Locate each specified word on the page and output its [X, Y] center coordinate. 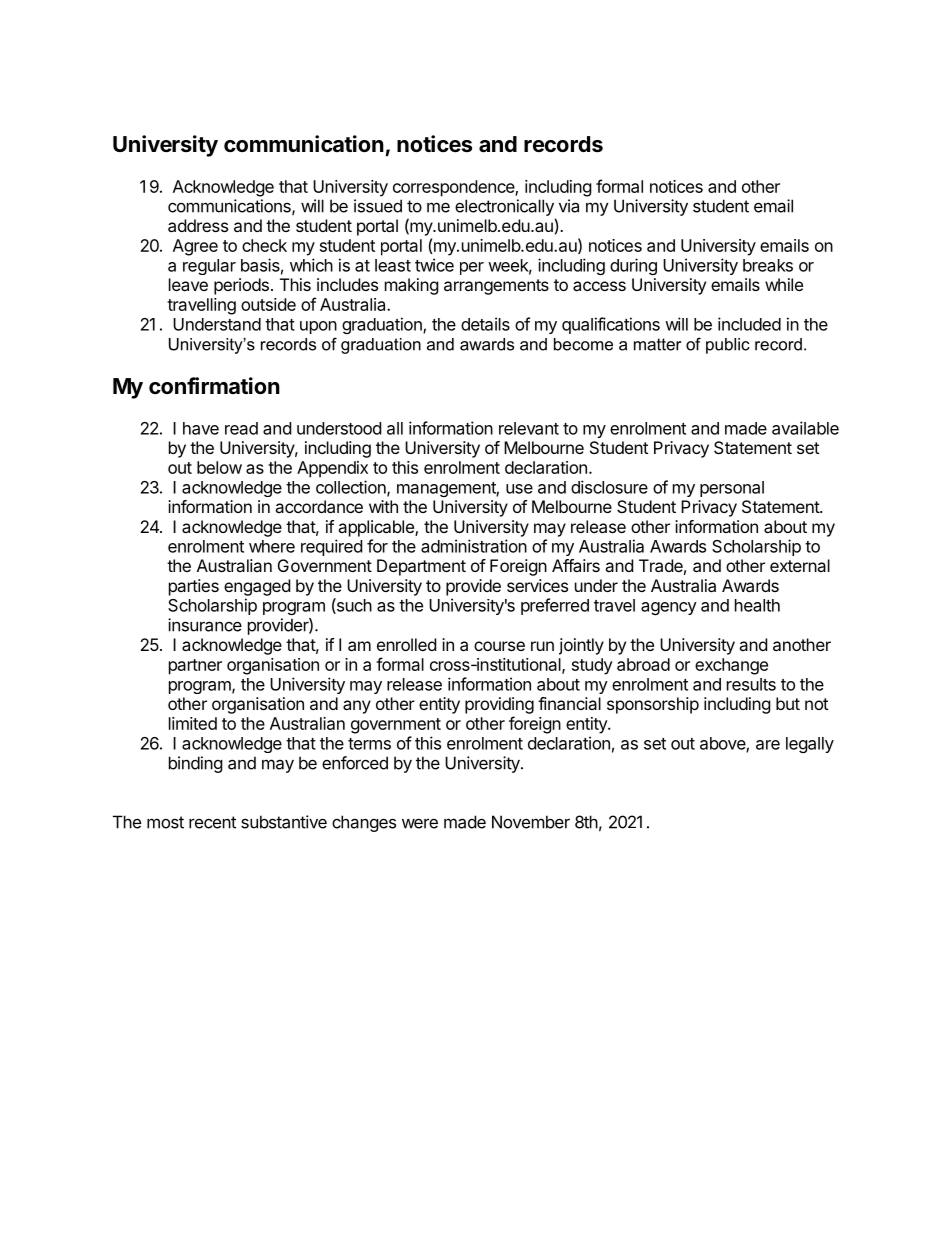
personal [732, 489]
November [531, 822]
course [499, 646]
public [728, 346]
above [723, 744]
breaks [768, 265]
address [198, 225]
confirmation [214, 385]
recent [212, 822]
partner [195, 667]
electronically [504, 207]
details [485, 324]
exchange [731, 666]
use [519, 489]
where [272, 546]
